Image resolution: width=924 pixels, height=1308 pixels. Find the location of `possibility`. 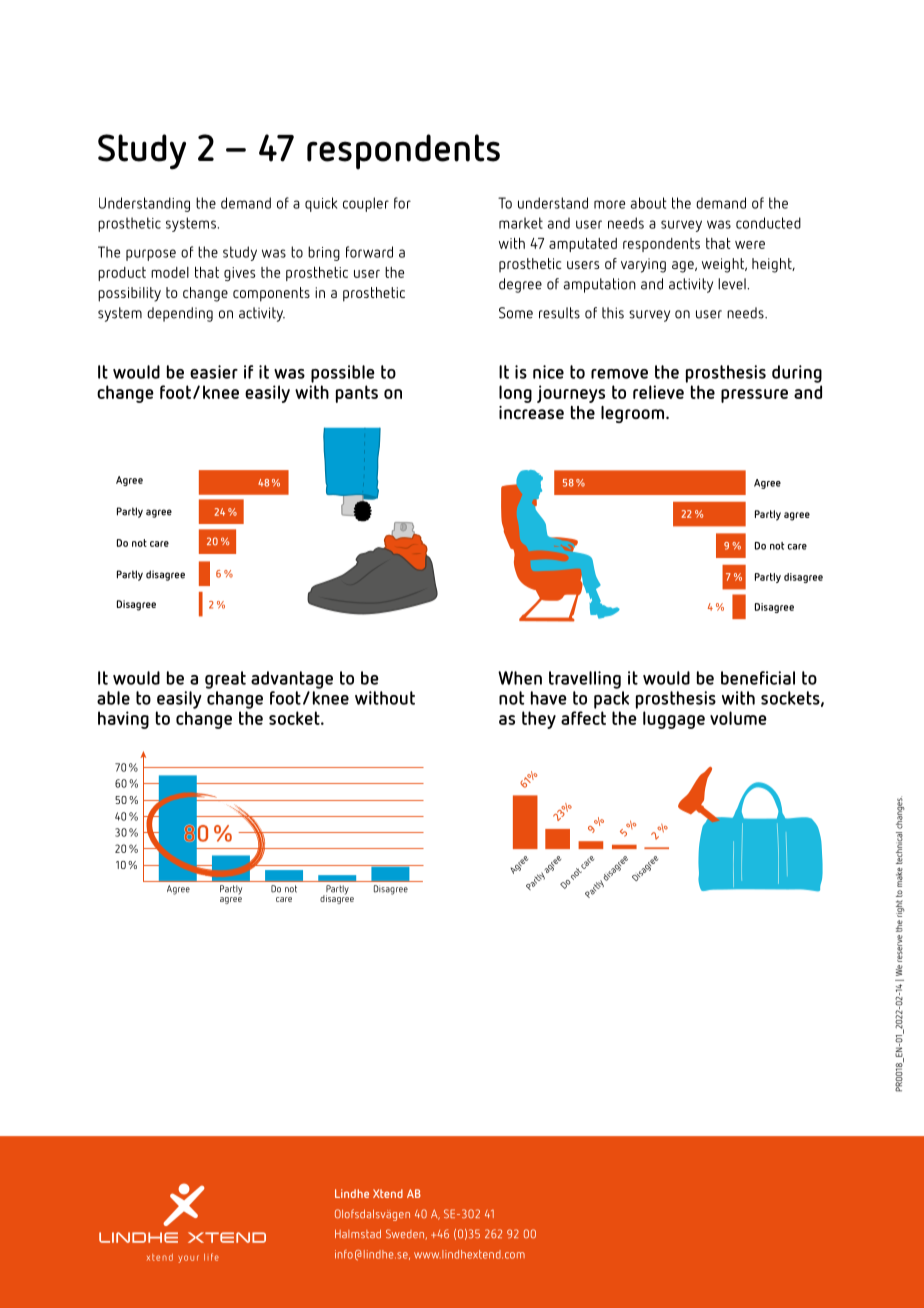

possibility is located at coordinates (129, 294).
